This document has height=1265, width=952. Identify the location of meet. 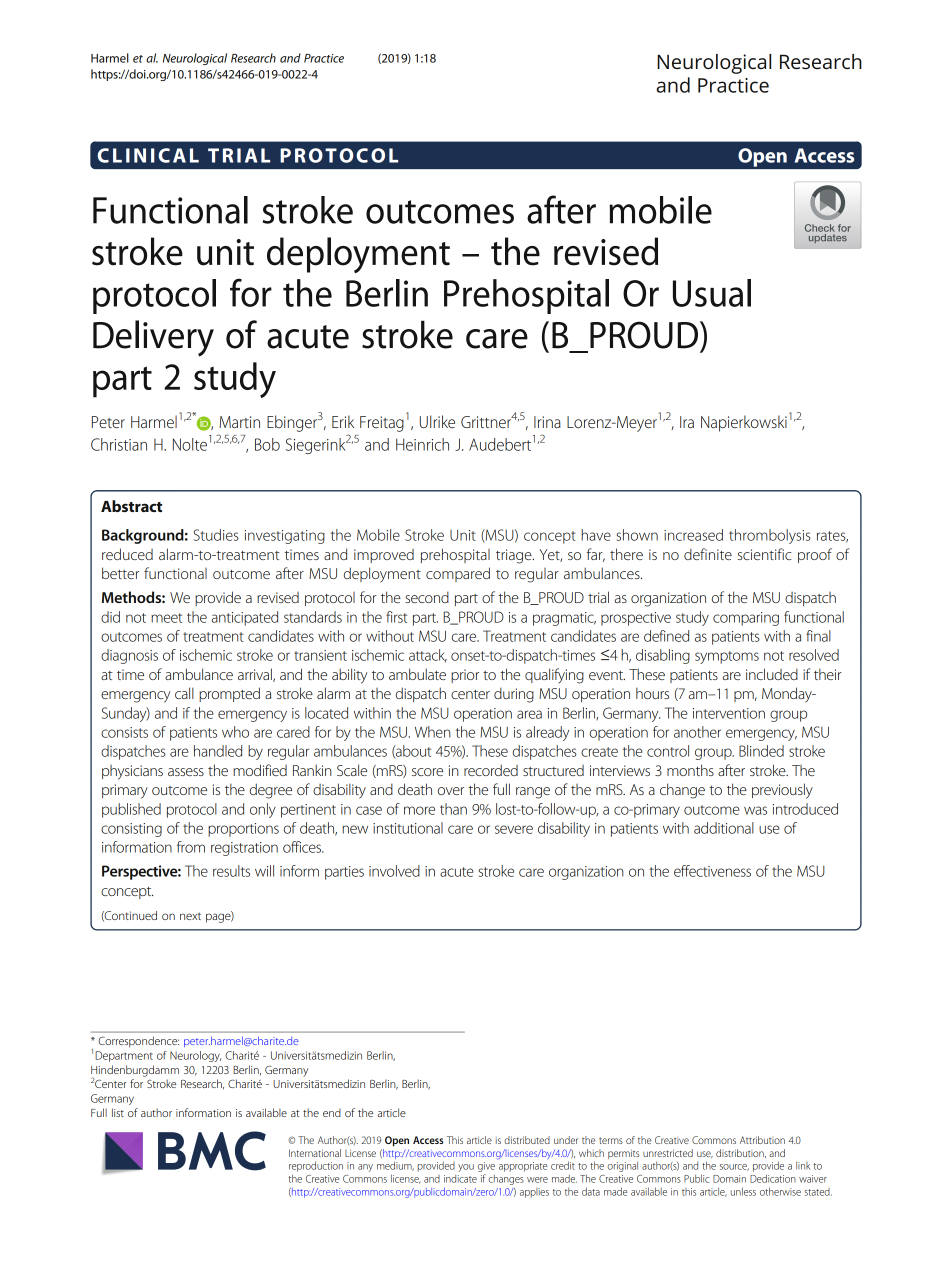
(166, 618).
